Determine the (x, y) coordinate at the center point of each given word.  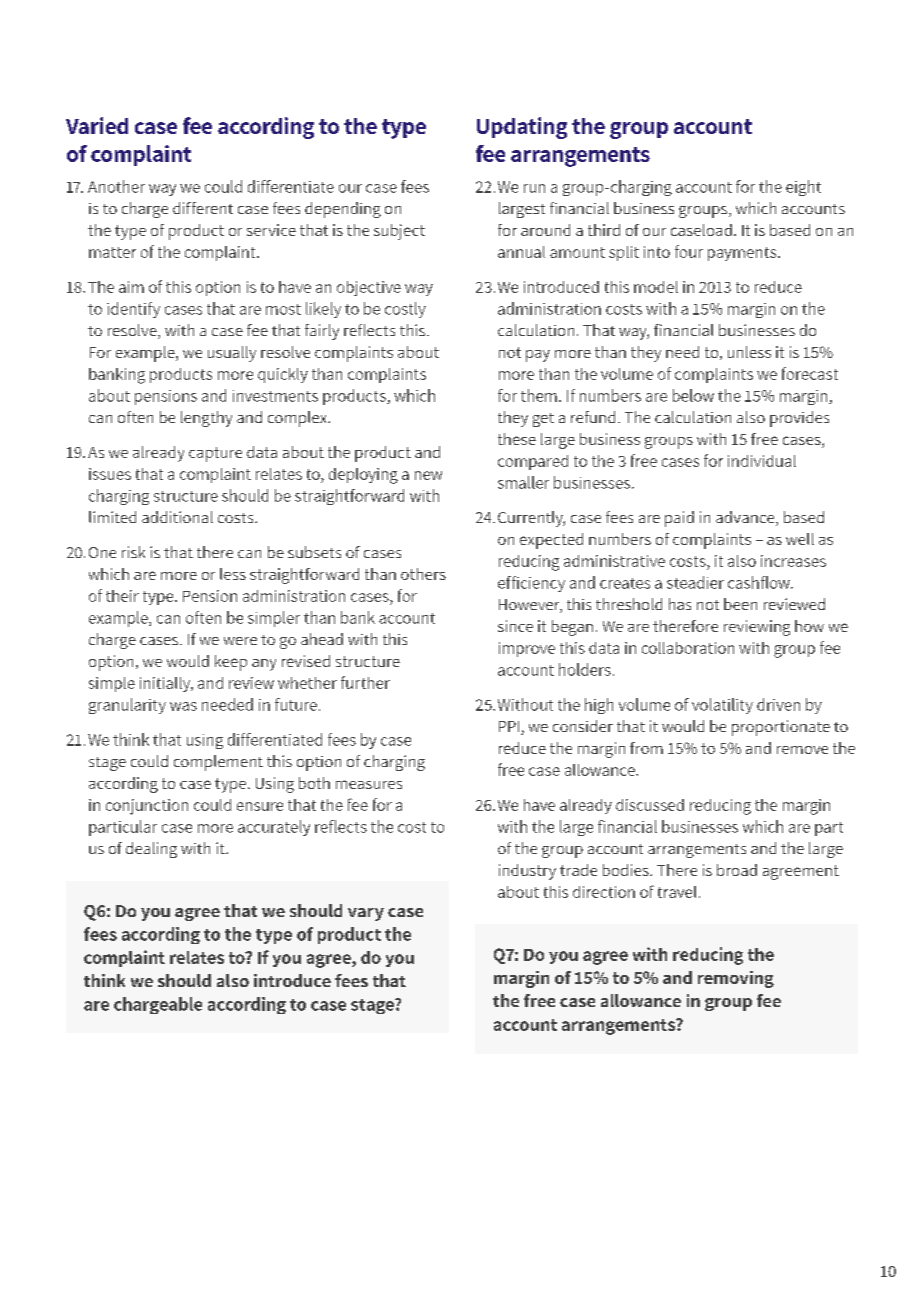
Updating (522, 128)
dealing (151, 850)
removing (736, 979)
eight (803, 188)
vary (366, 914)
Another (116, 186)
